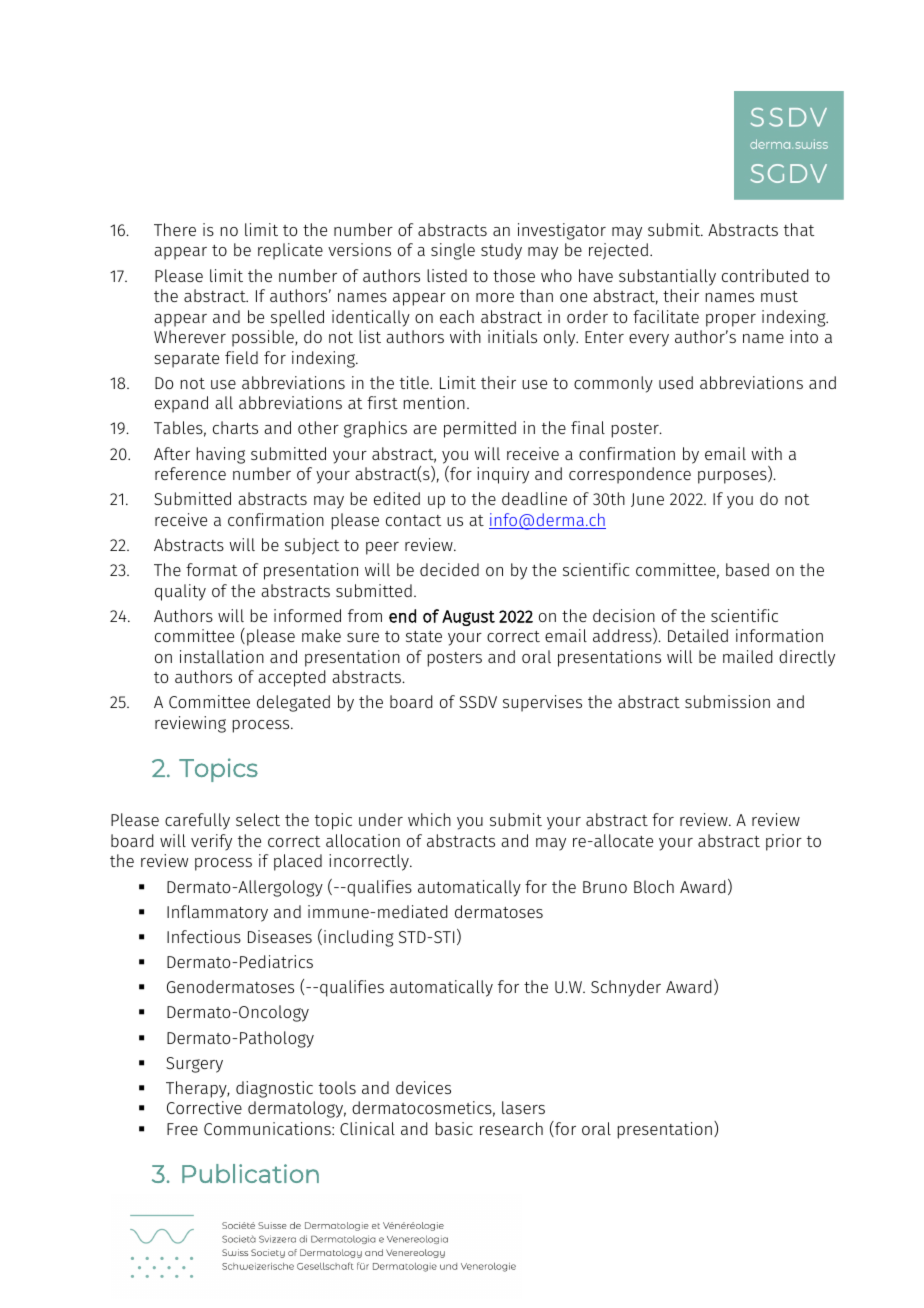 The width and height of the screenshot is (924, 1308). Describe the element at coordinates (268, 1128) in the screenshot. I see `Communications` at that location.
